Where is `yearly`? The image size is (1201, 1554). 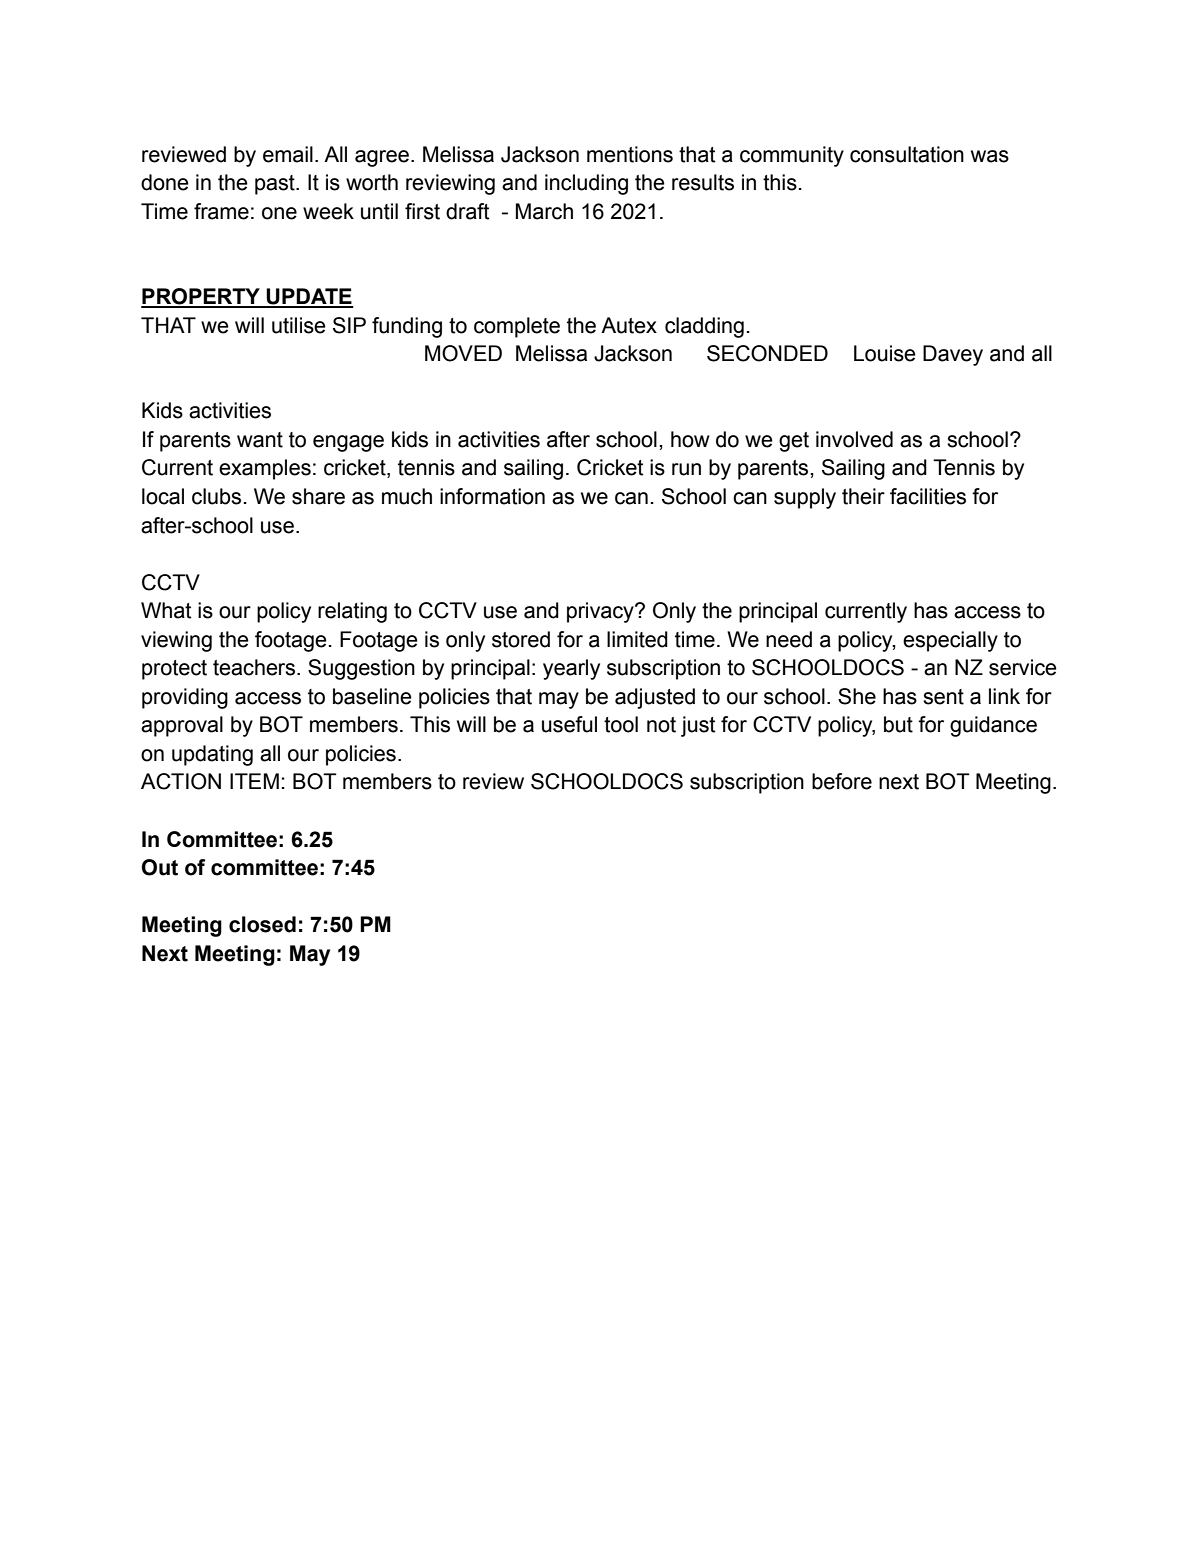
yearly is located at coordinates (571, 669).
